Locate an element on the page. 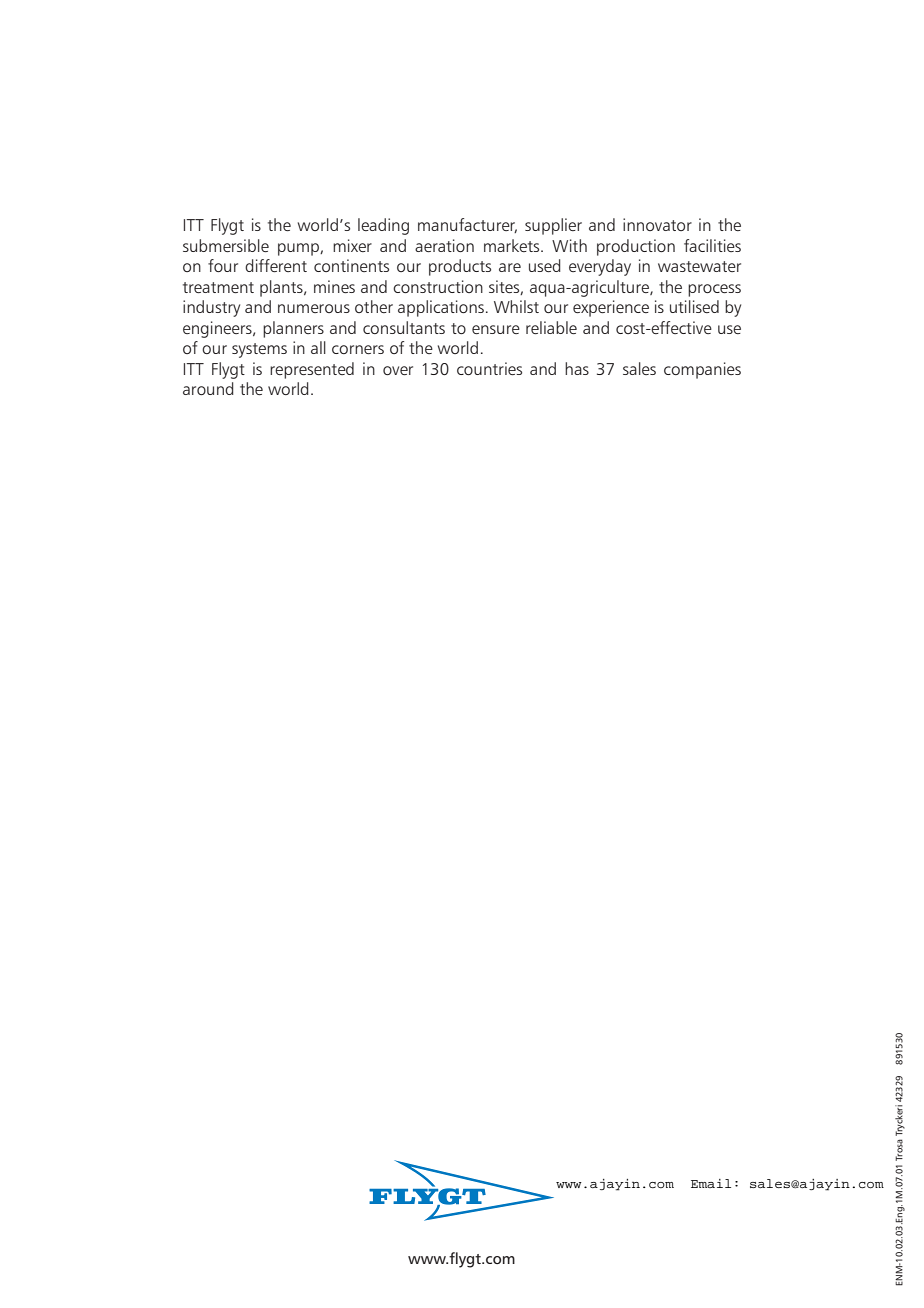 The height and width of the page is (1308, 924). reliable is located at coordinates (551, 327).
